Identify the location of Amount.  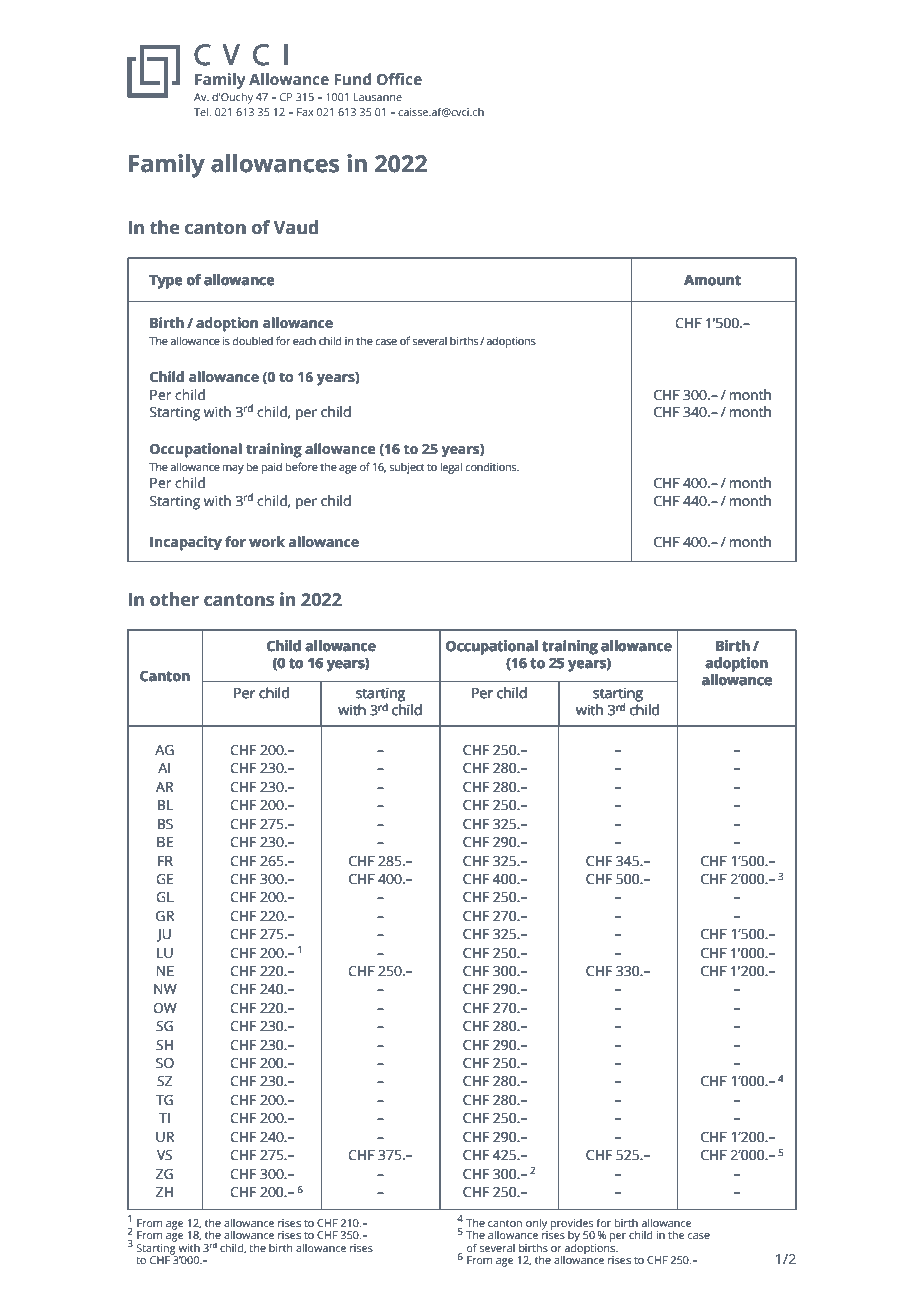
(712, 280).
